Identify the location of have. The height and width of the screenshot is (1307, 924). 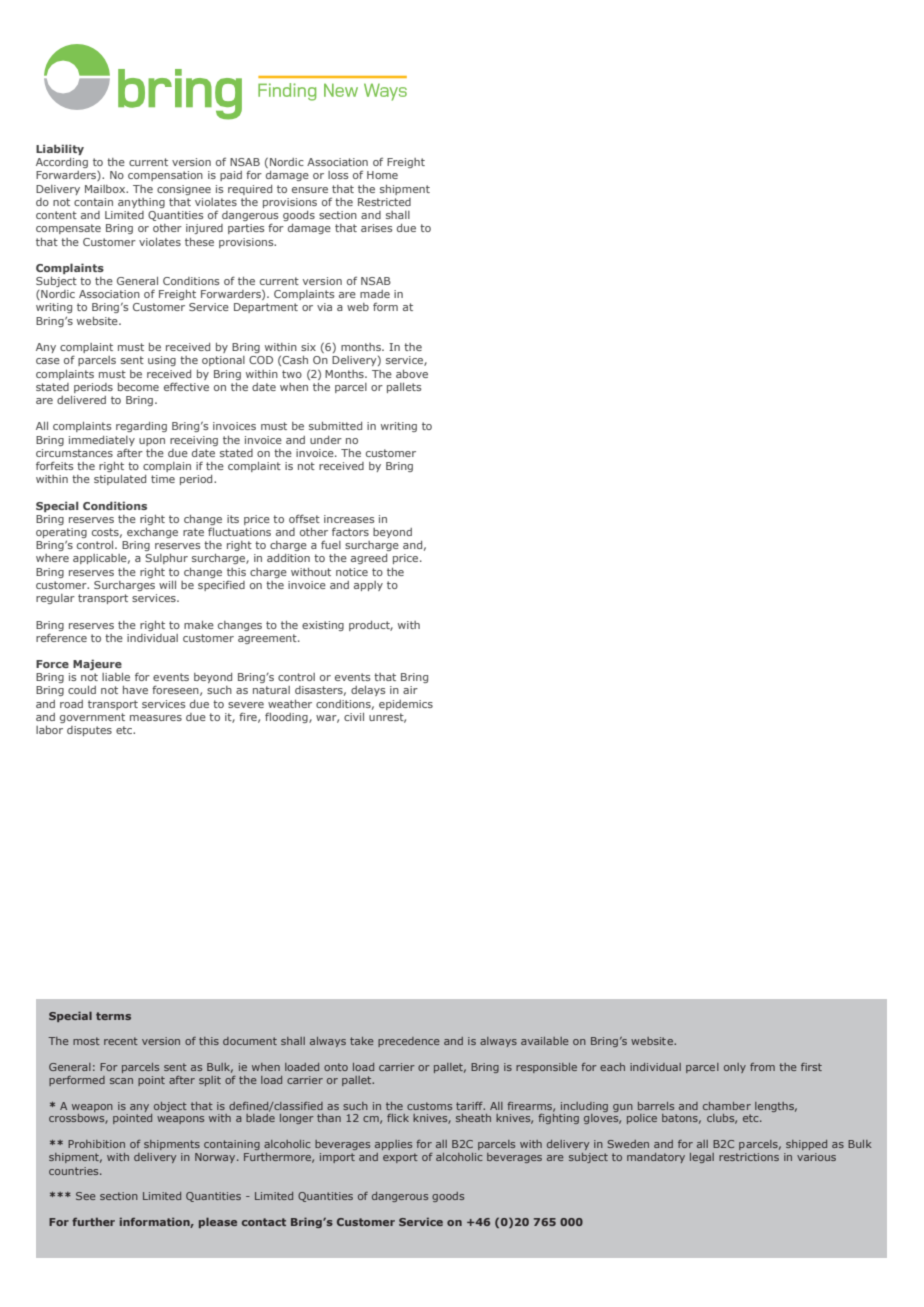
(135, 690).
